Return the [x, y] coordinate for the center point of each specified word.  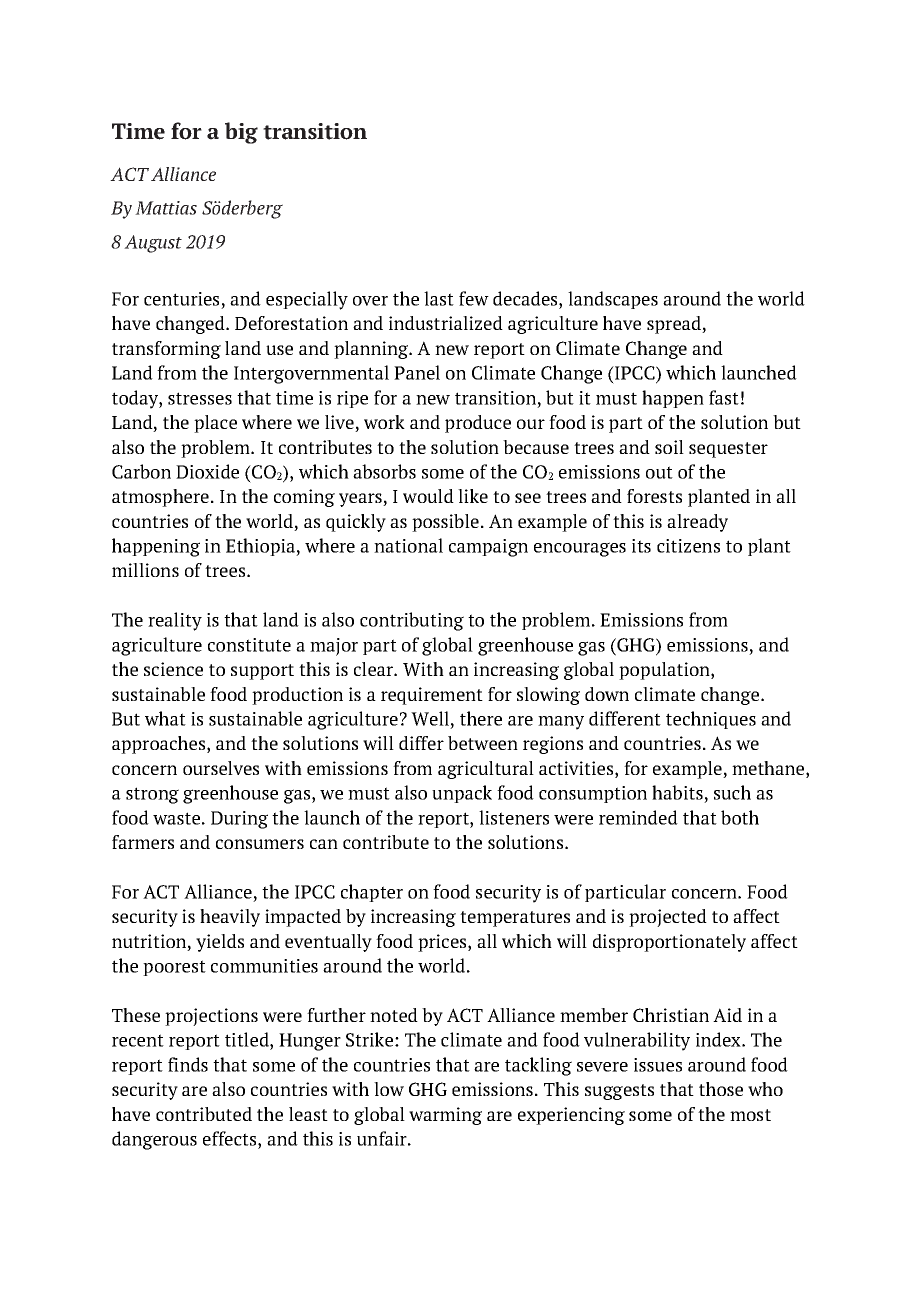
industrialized [446, 323]
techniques [711, 720]
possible [445, 523]
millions [145, 570]
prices [443, 943]
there [481, 718]
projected [668, 918]
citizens [688, 546]
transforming [166, 350]
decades [526, 298]
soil [669, 447]
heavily [230, 918]
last [439, 298]
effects [231, 1138]
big [241, 133]
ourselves [221, 768]
